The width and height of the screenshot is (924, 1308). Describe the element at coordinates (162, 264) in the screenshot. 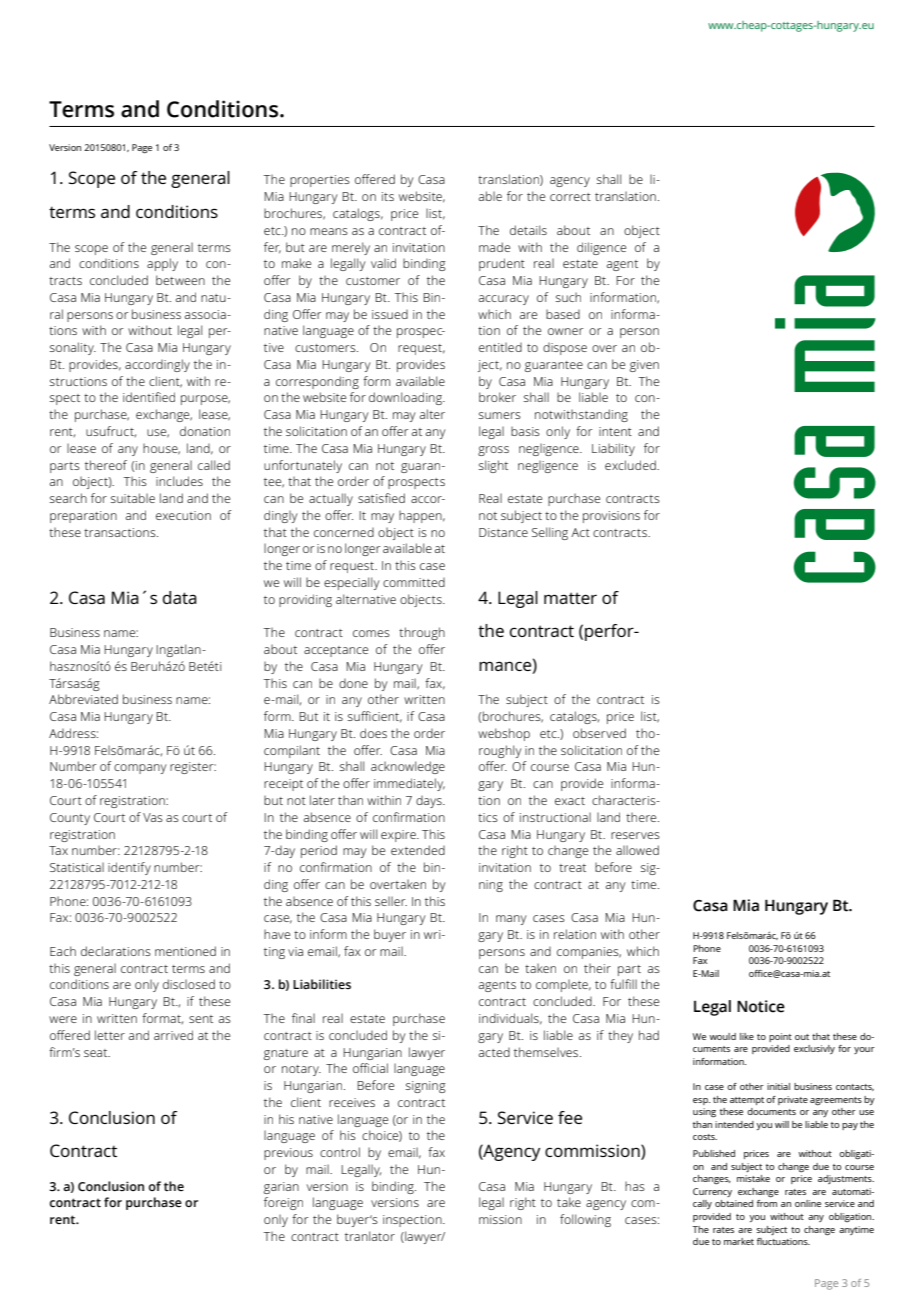

I see `apply` at that location.
